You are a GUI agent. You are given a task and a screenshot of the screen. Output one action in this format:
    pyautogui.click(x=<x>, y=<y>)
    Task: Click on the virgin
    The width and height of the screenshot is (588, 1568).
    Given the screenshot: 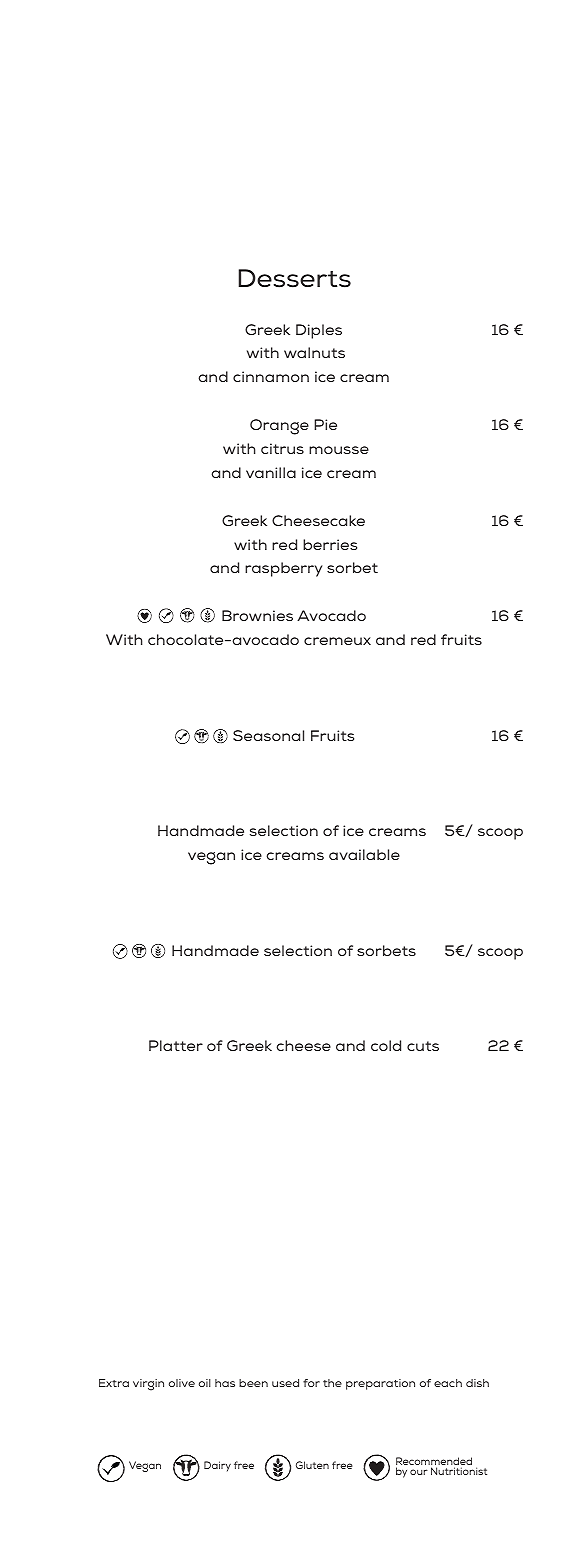 What is the action you would take?
    pyautogui.click(x=148, y=1385)
